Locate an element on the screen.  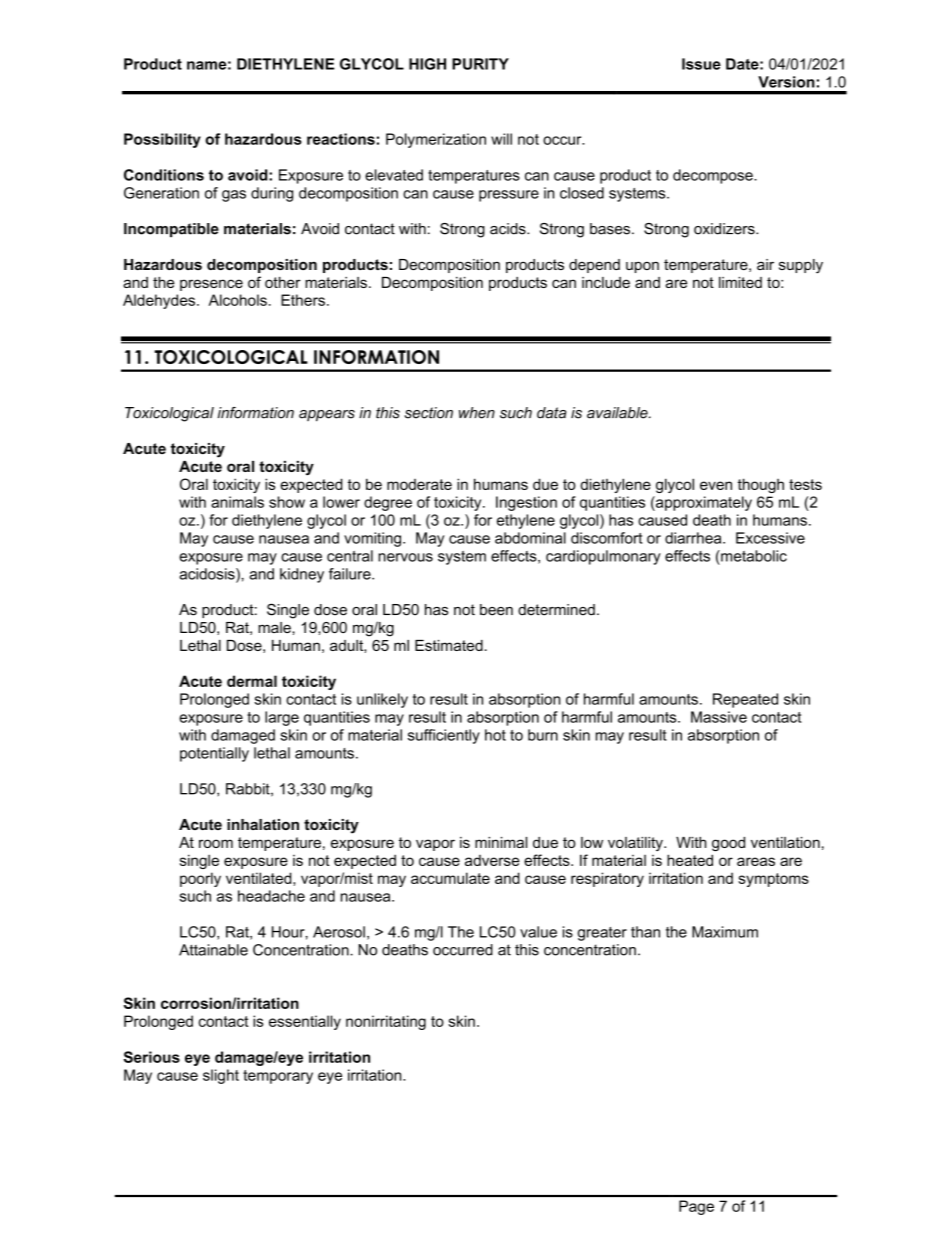
Page is located at coordinates (696, 1207).
